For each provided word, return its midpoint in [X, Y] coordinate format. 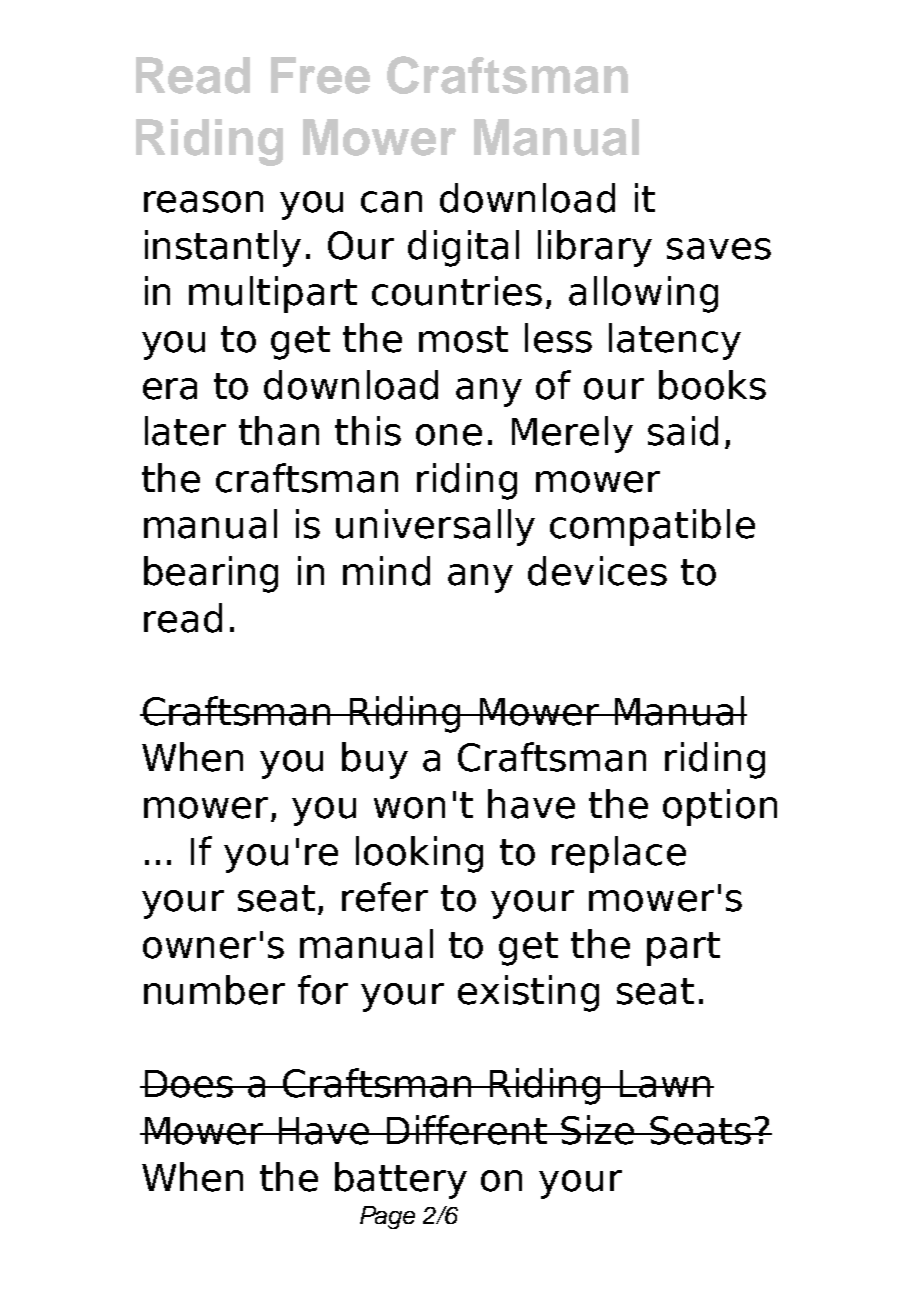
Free [320, 75]
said [683, 431]
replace [619, 854]
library [595, 248]
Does [188, 1084]
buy [375, 760]
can [391, 202]
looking [419, 854]
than [279, 431]
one [449, 435]
